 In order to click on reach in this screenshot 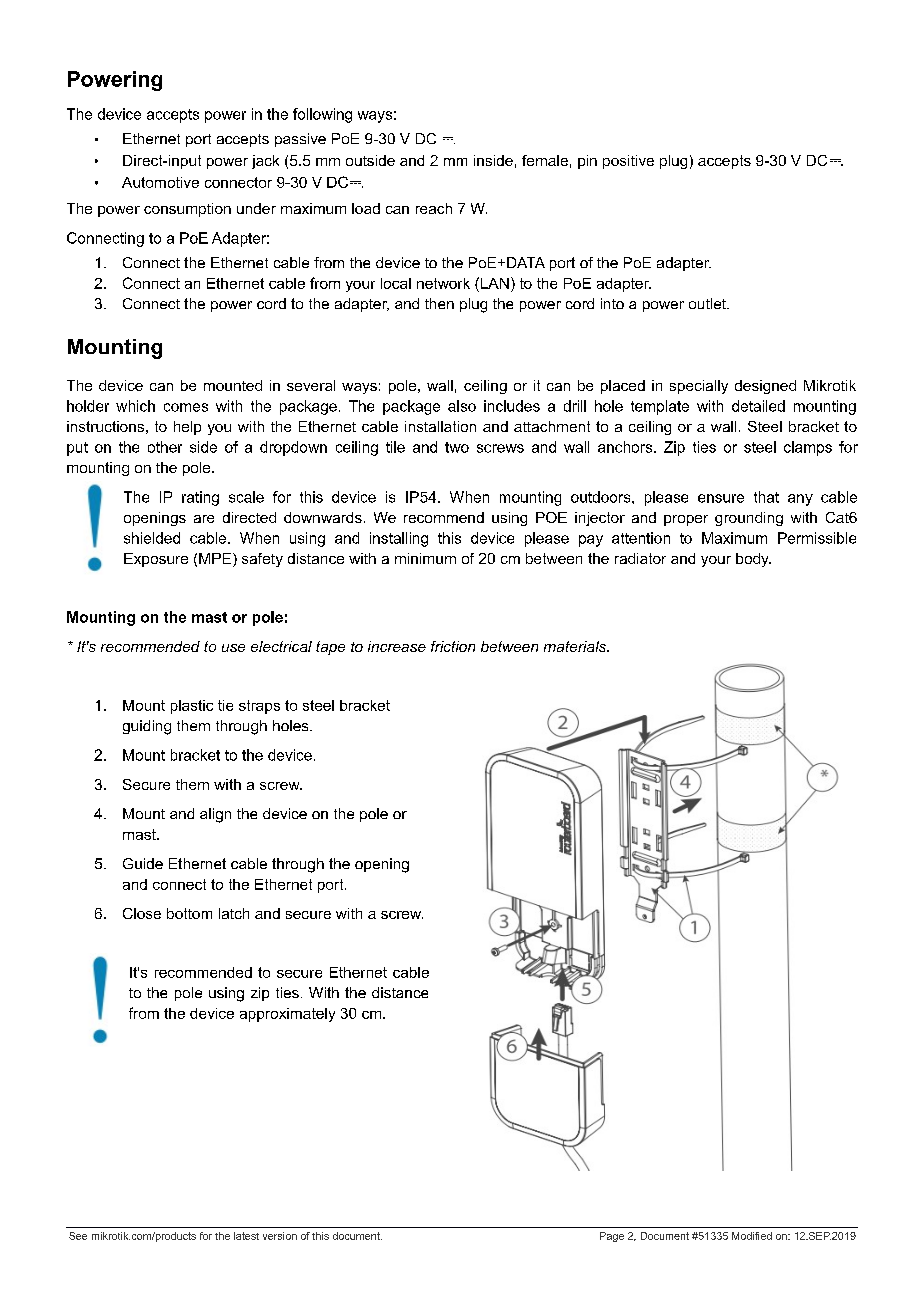, I will do `click(434, 208)`.
